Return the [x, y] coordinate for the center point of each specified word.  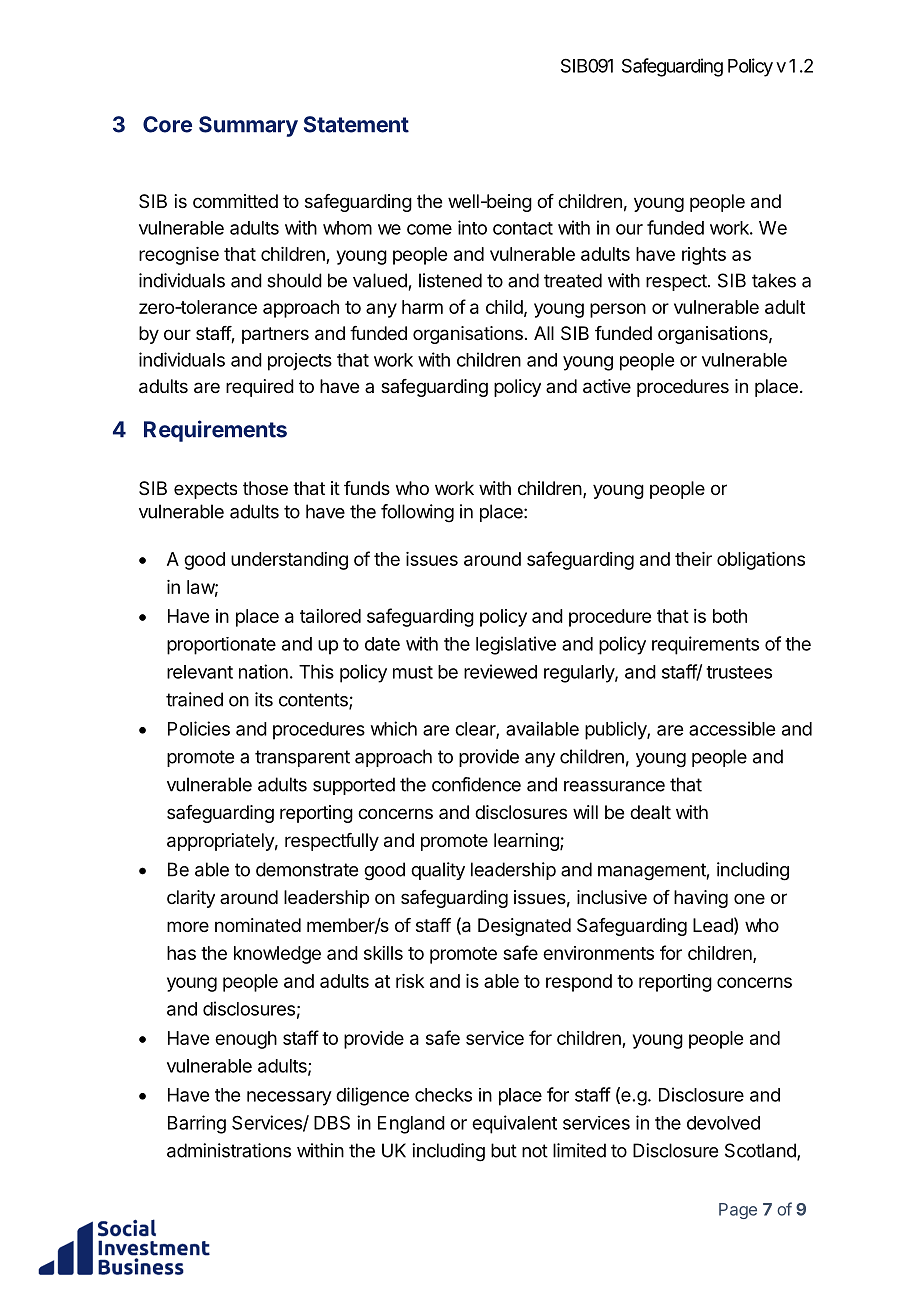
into [472, 227]
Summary [248, 126]
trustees [739, 672]
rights [704, 256]
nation [263, 671]
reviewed [500, 671]
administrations [229, 1150]
